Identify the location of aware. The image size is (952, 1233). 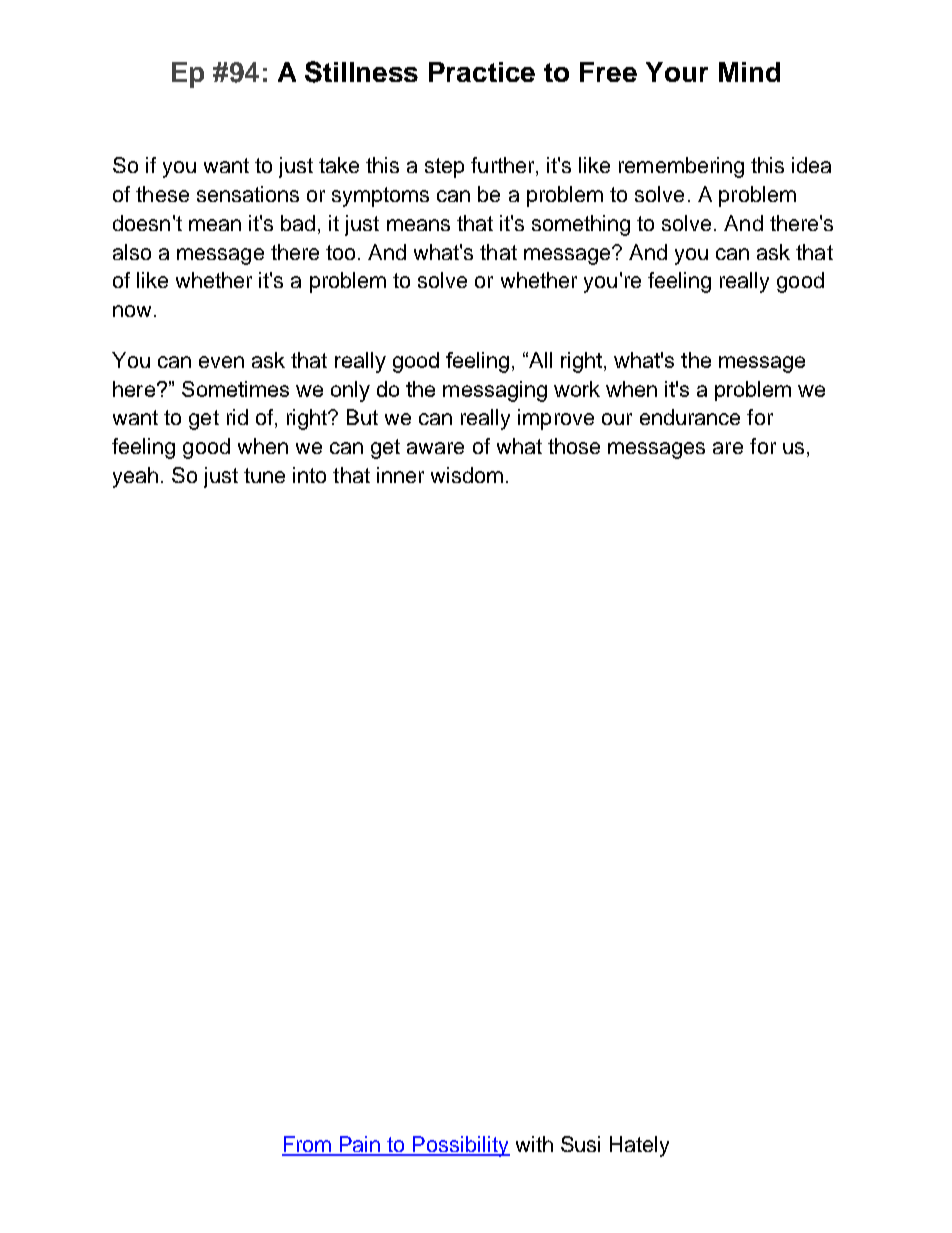
(435, 448).
